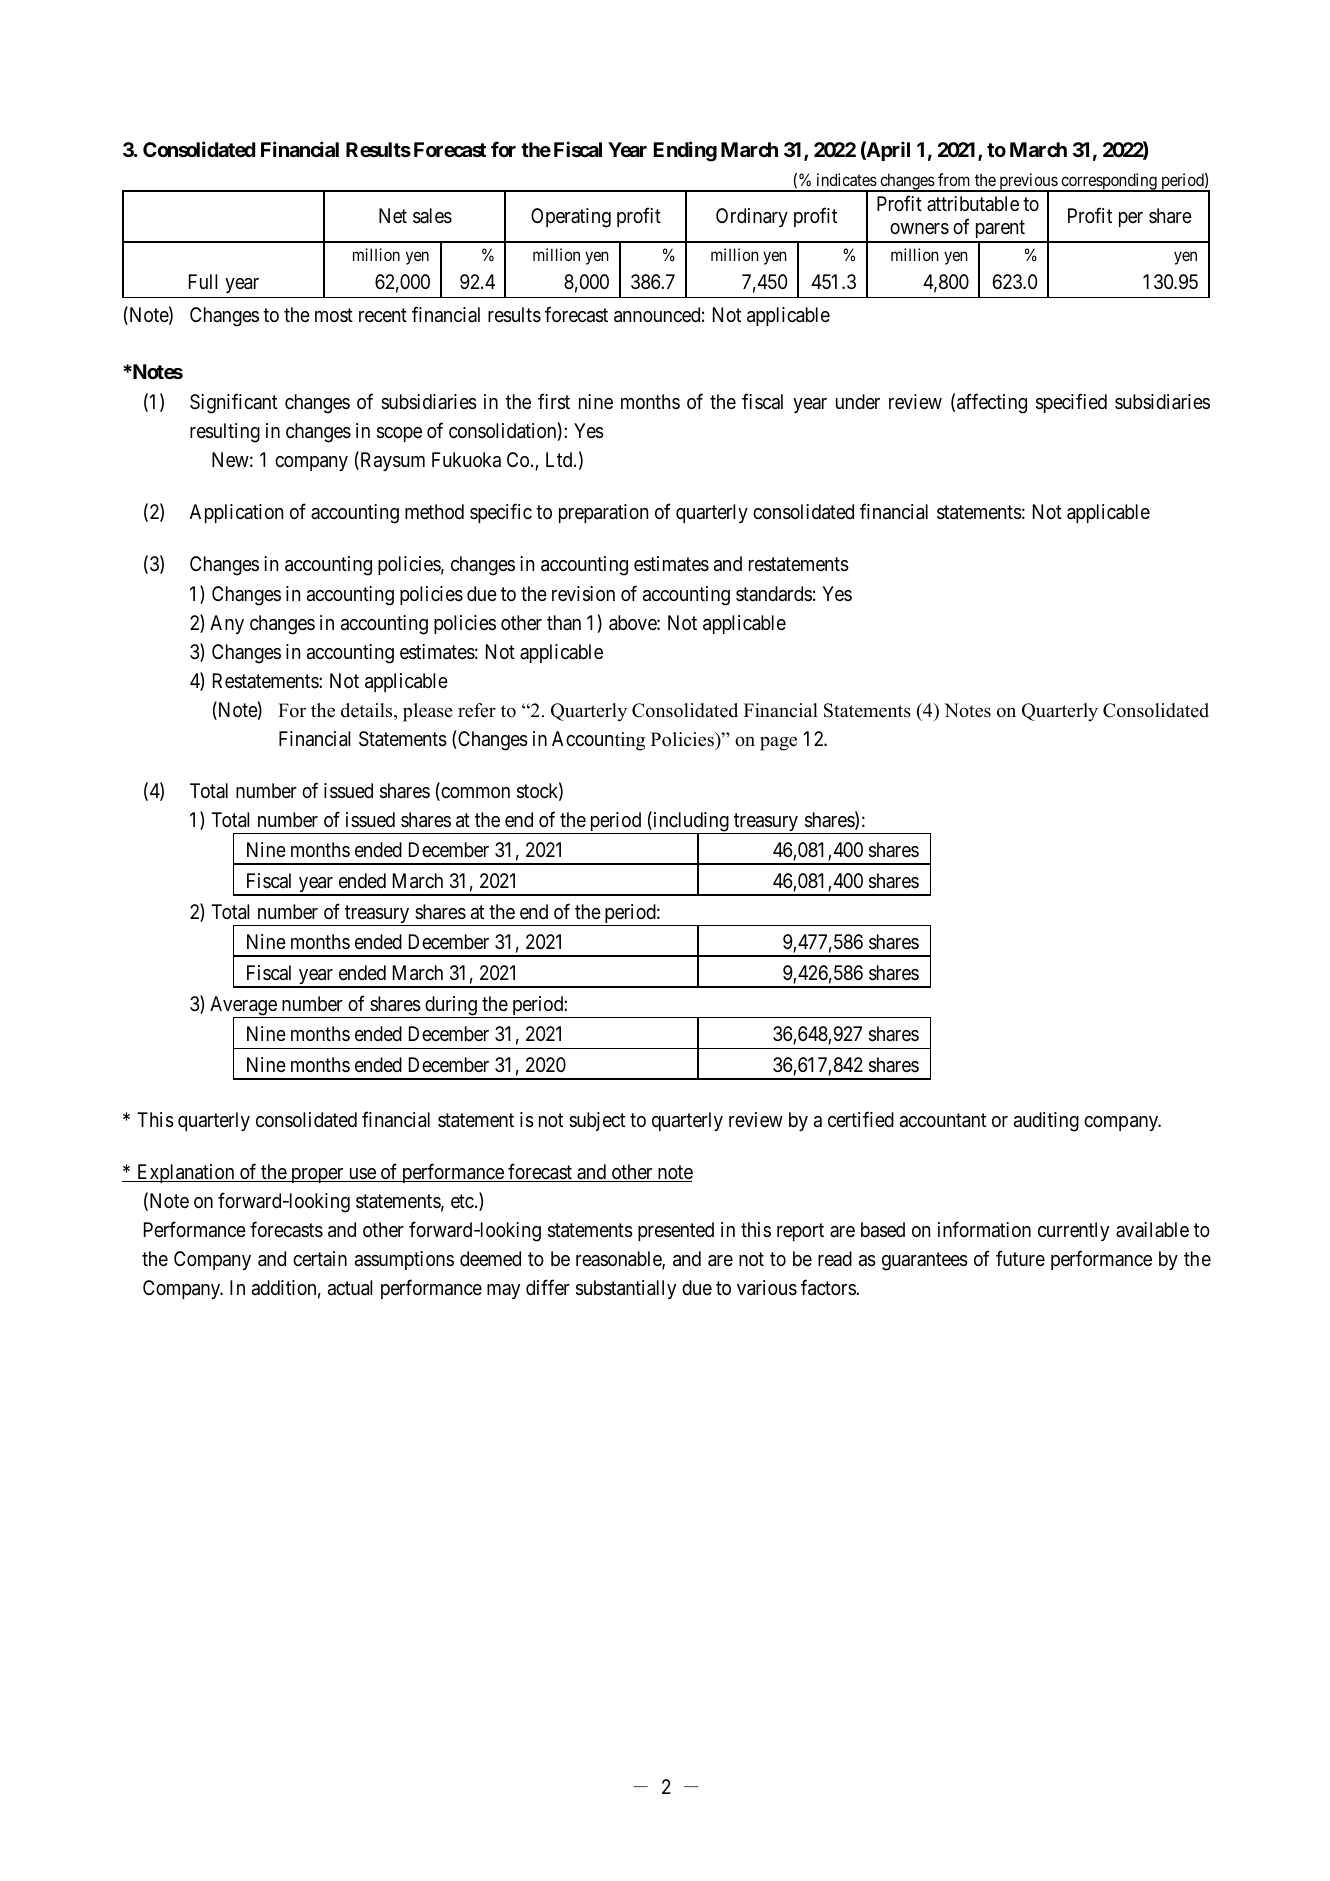 This document has height=1881, width=1330. I want to click on page, so click(778, 743).
